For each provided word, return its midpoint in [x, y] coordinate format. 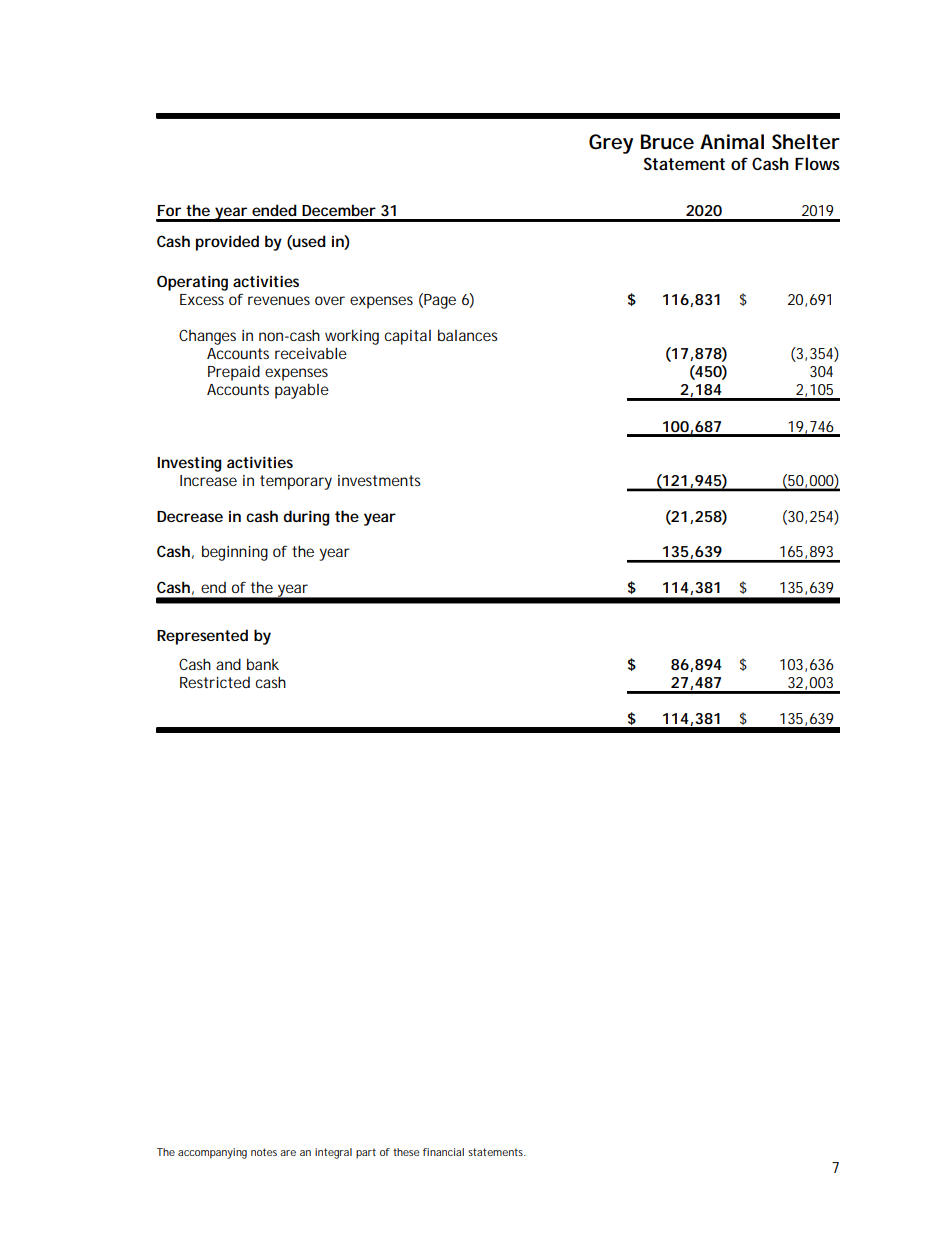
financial [443, 1152]
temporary [296, 482]
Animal [732, 142]
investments [379, 480]
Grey [611, 144]
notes [264, 1152]
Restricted [215, 682]
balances [468, 335]
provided [227, 243]
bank [263, 664]
